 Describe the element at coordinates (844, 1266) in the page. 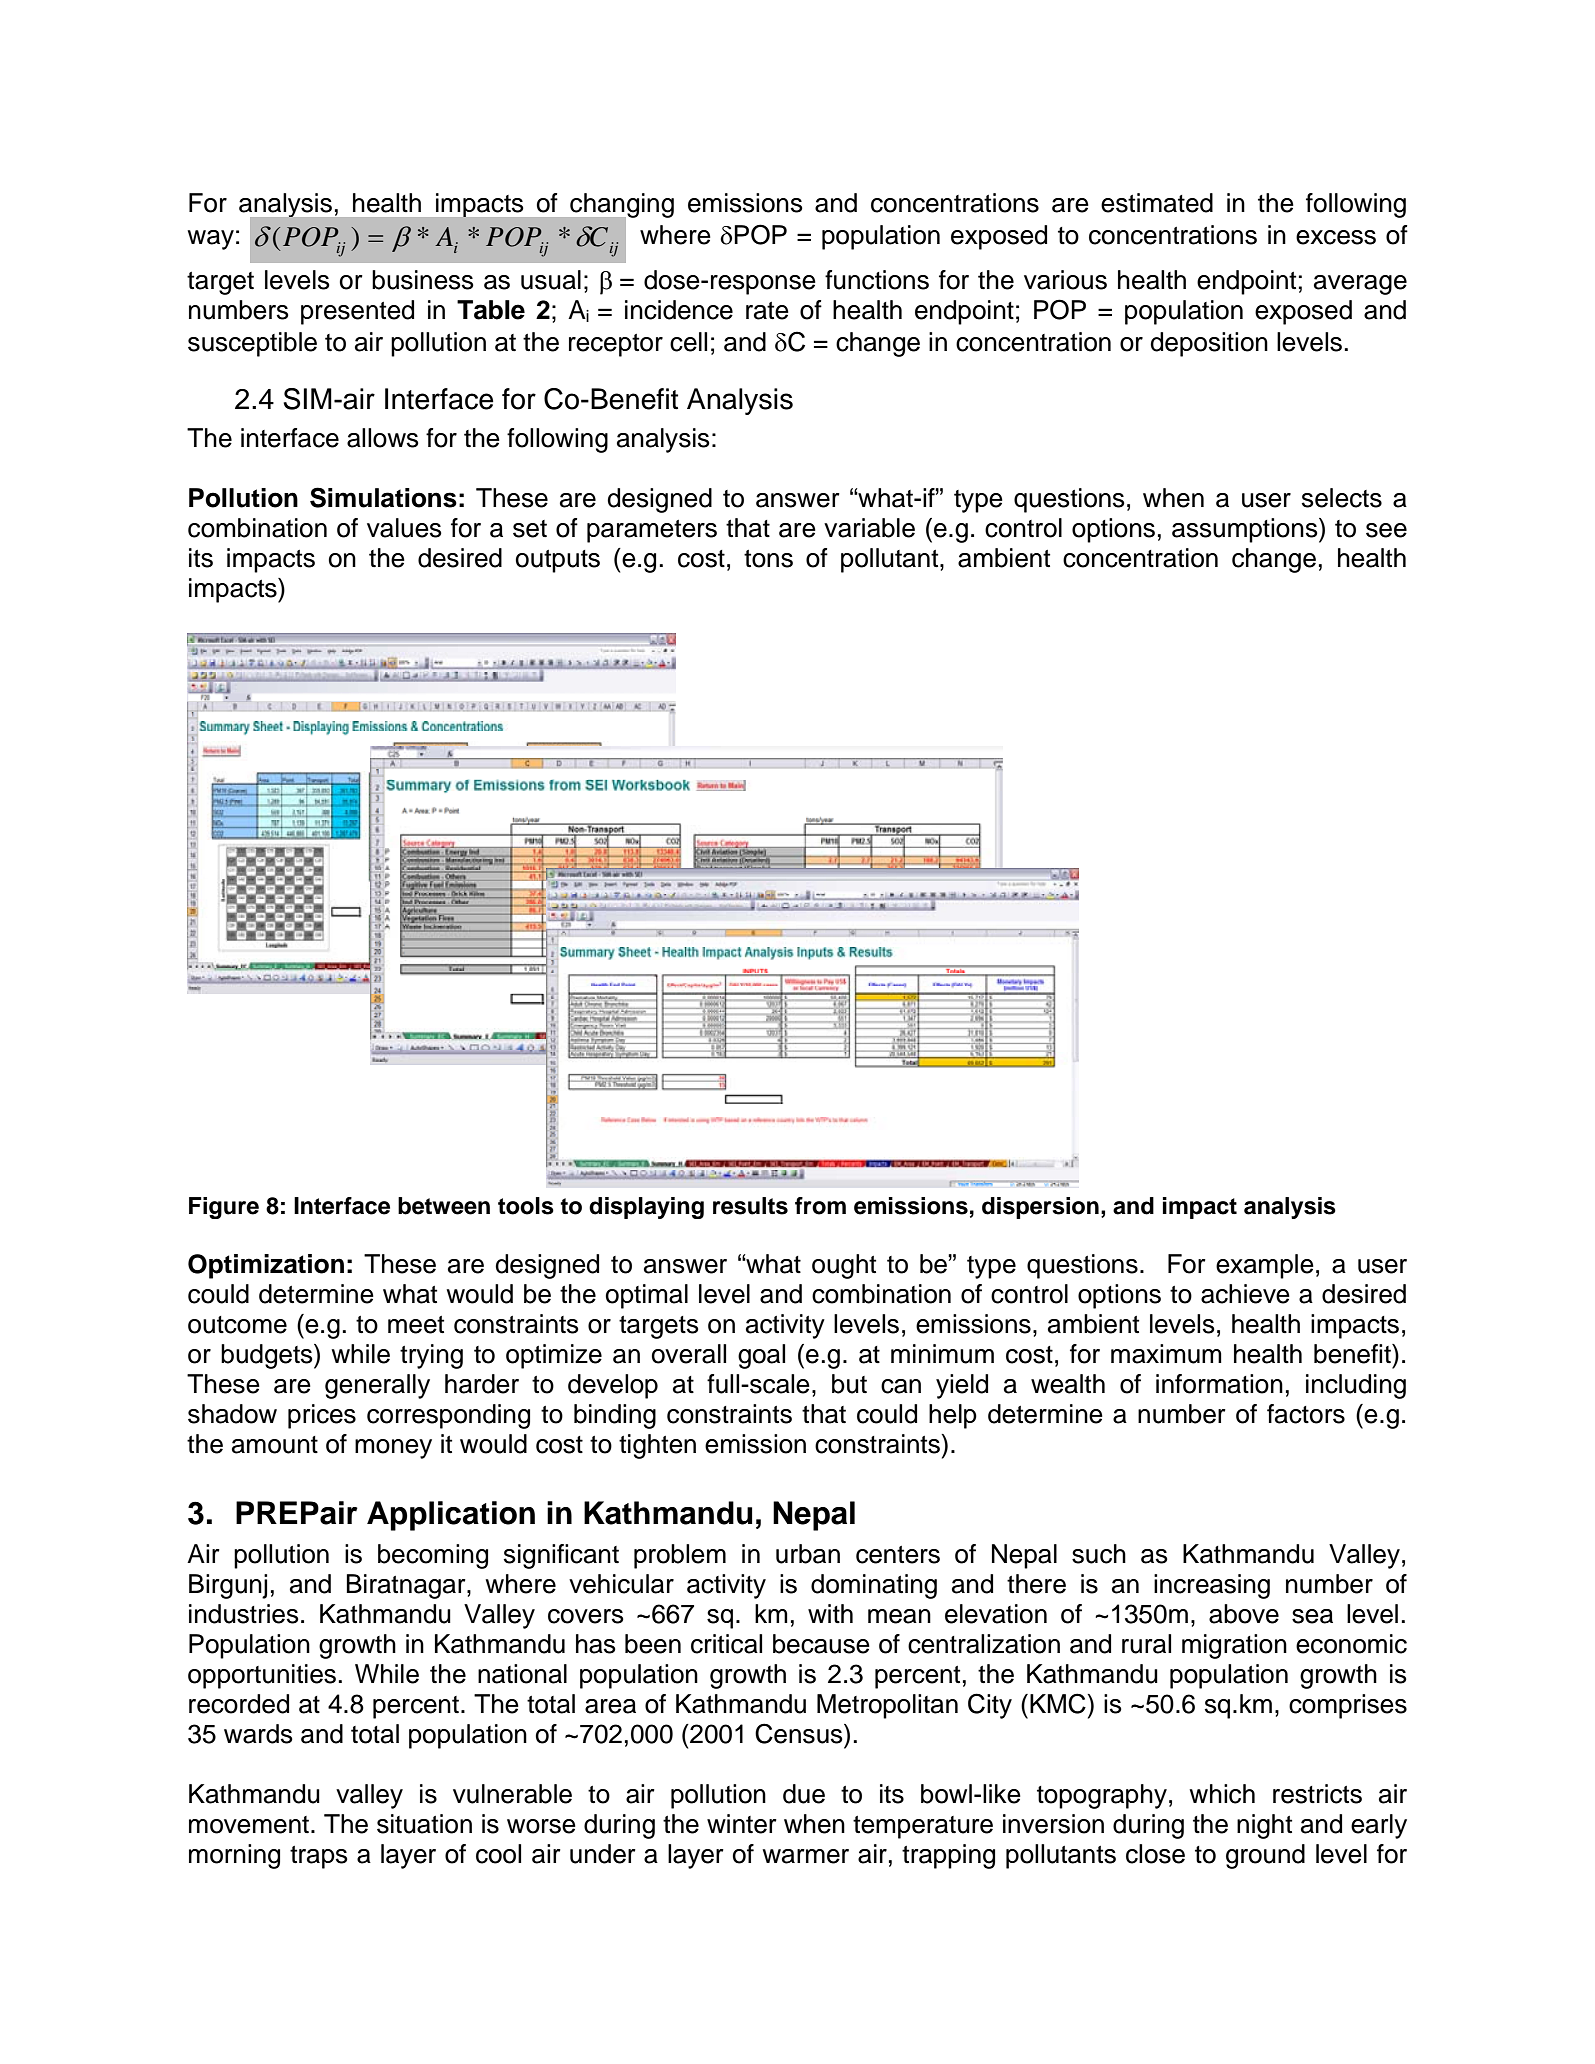

I see `ought` at that location.
